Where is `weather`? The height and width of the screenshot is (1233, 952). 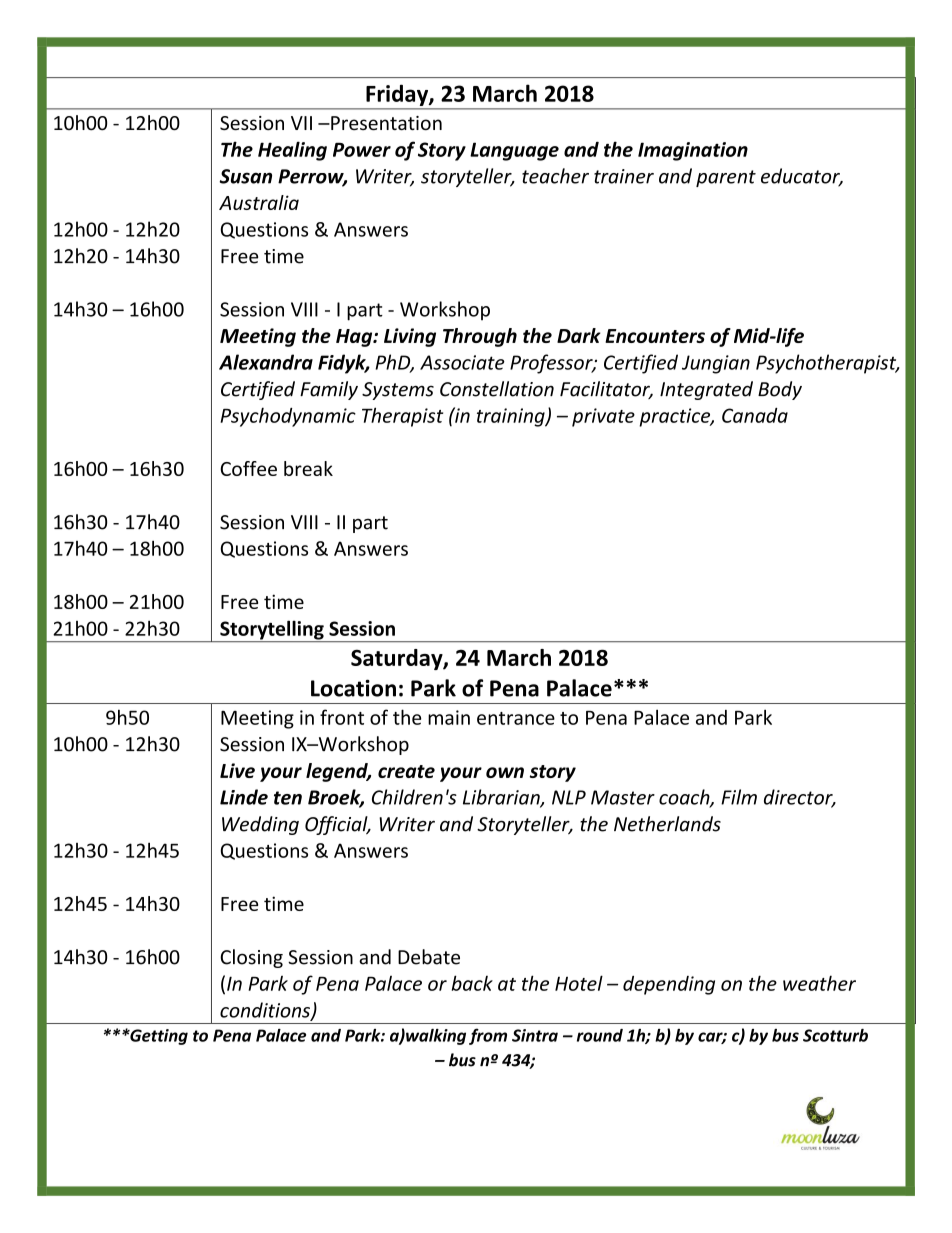 weather is located at coordinates (819, 983).
